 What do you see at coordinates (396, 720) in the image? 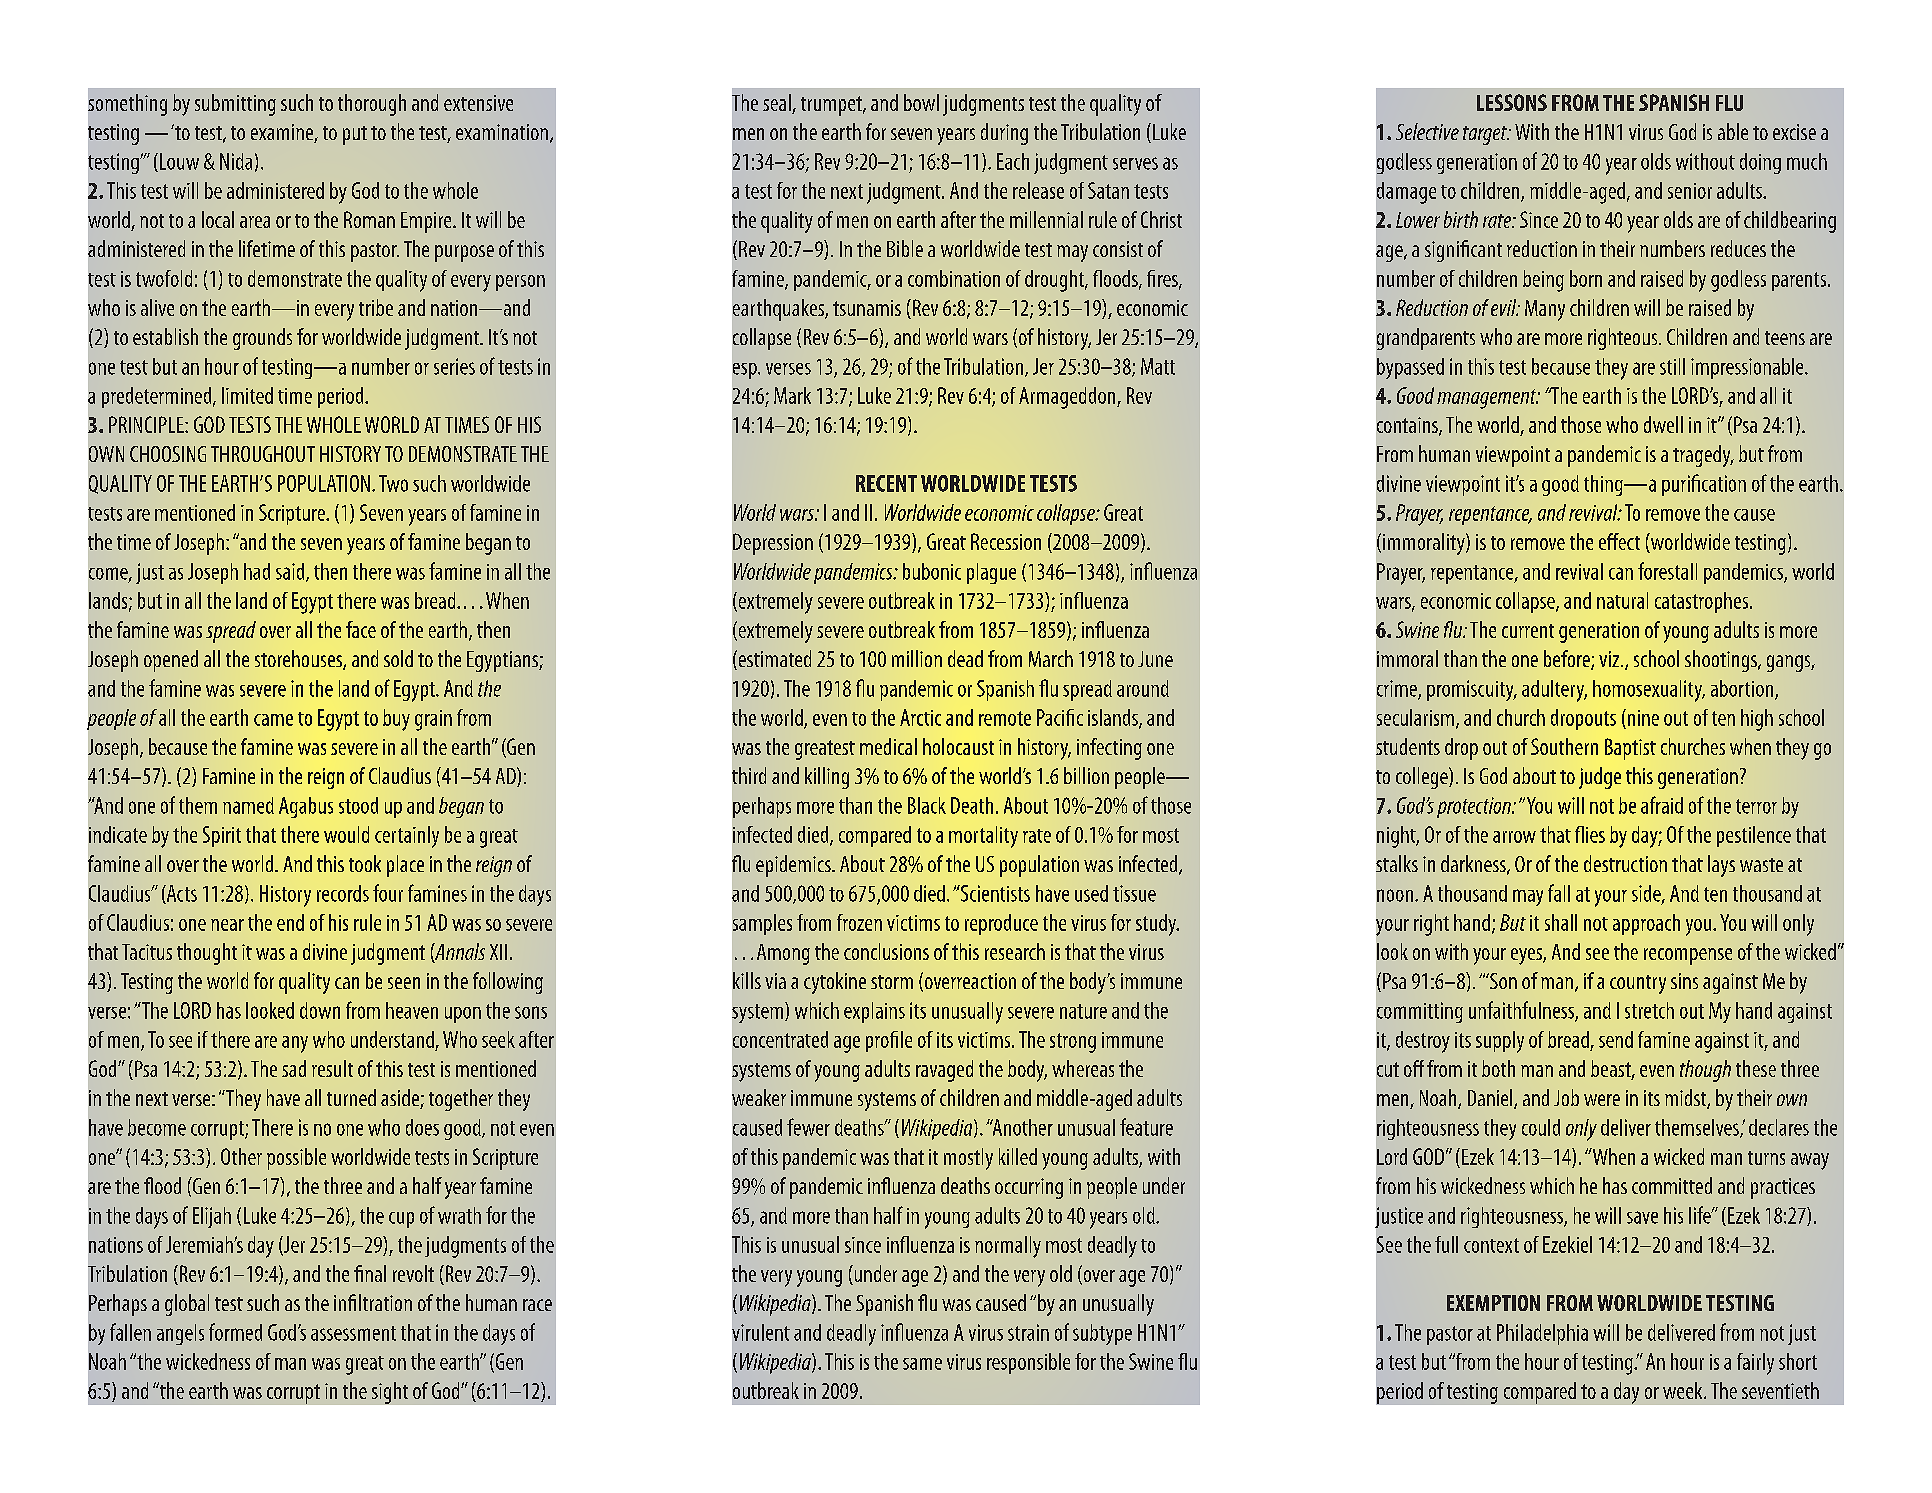
I see `buy` at bounding box center [396, 720].
